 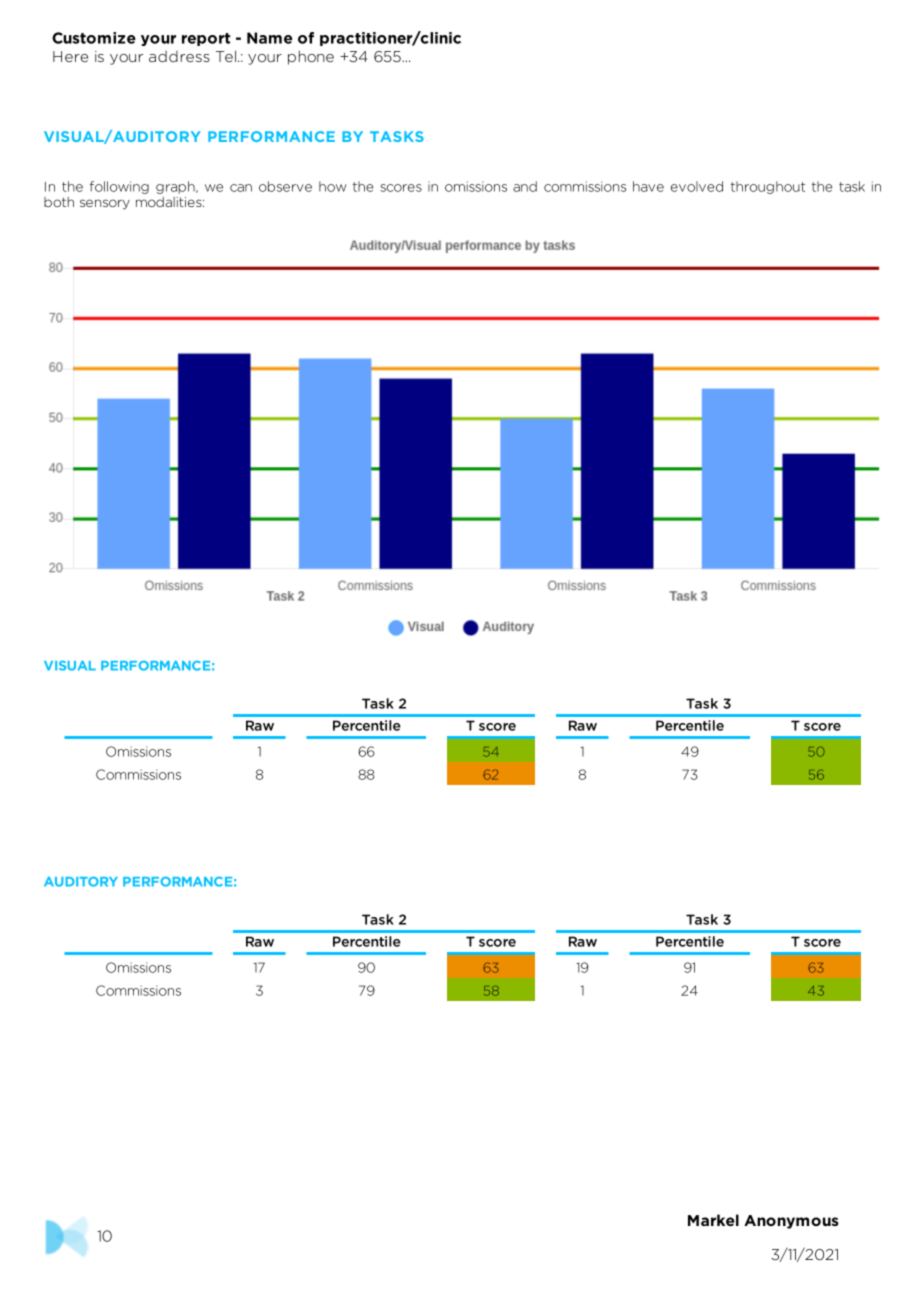 I want to click on observe, so click(x=285, y=186).
